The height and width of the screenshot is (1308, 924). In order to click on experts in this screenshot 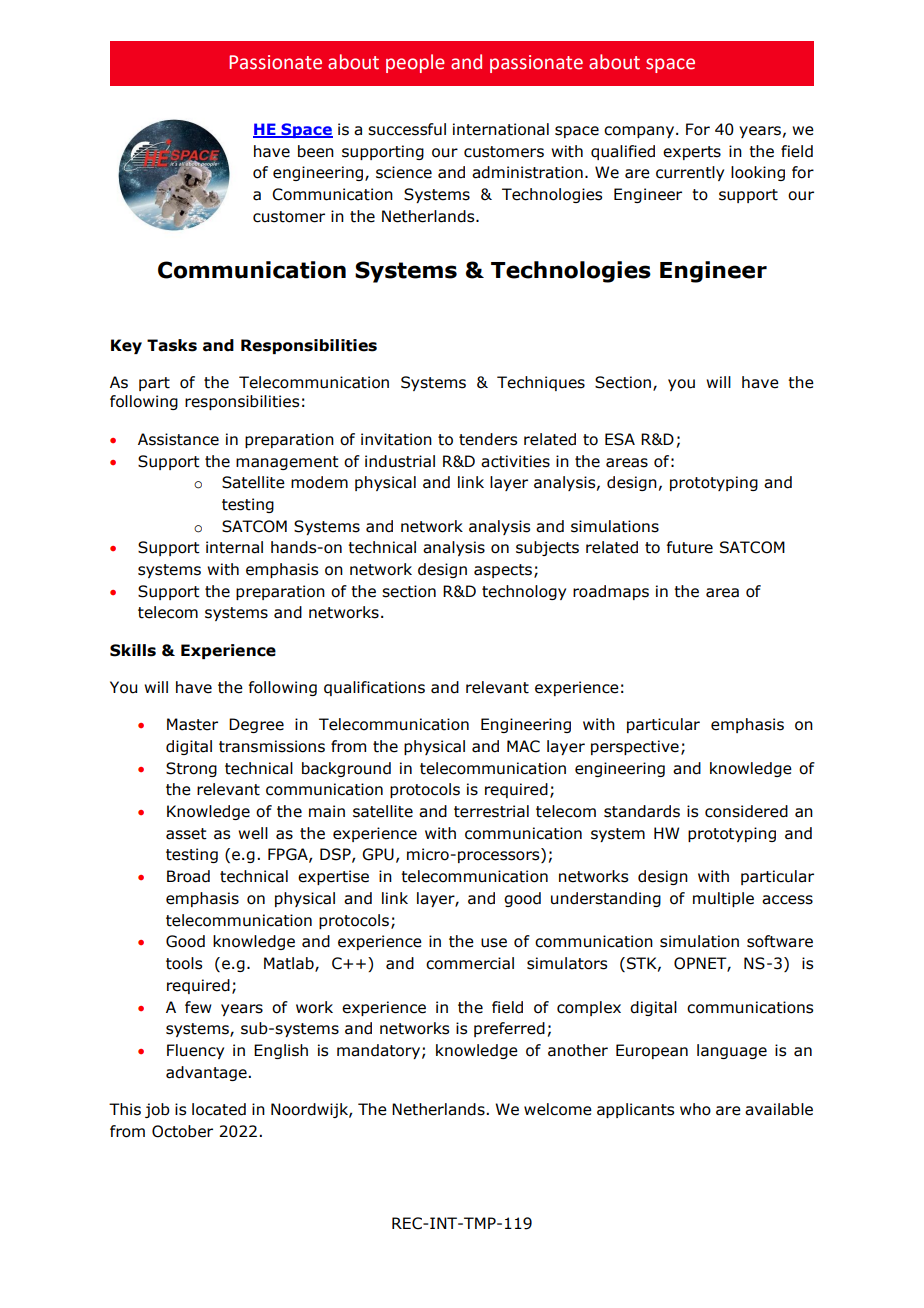, I will do `click(692, 153)`.
